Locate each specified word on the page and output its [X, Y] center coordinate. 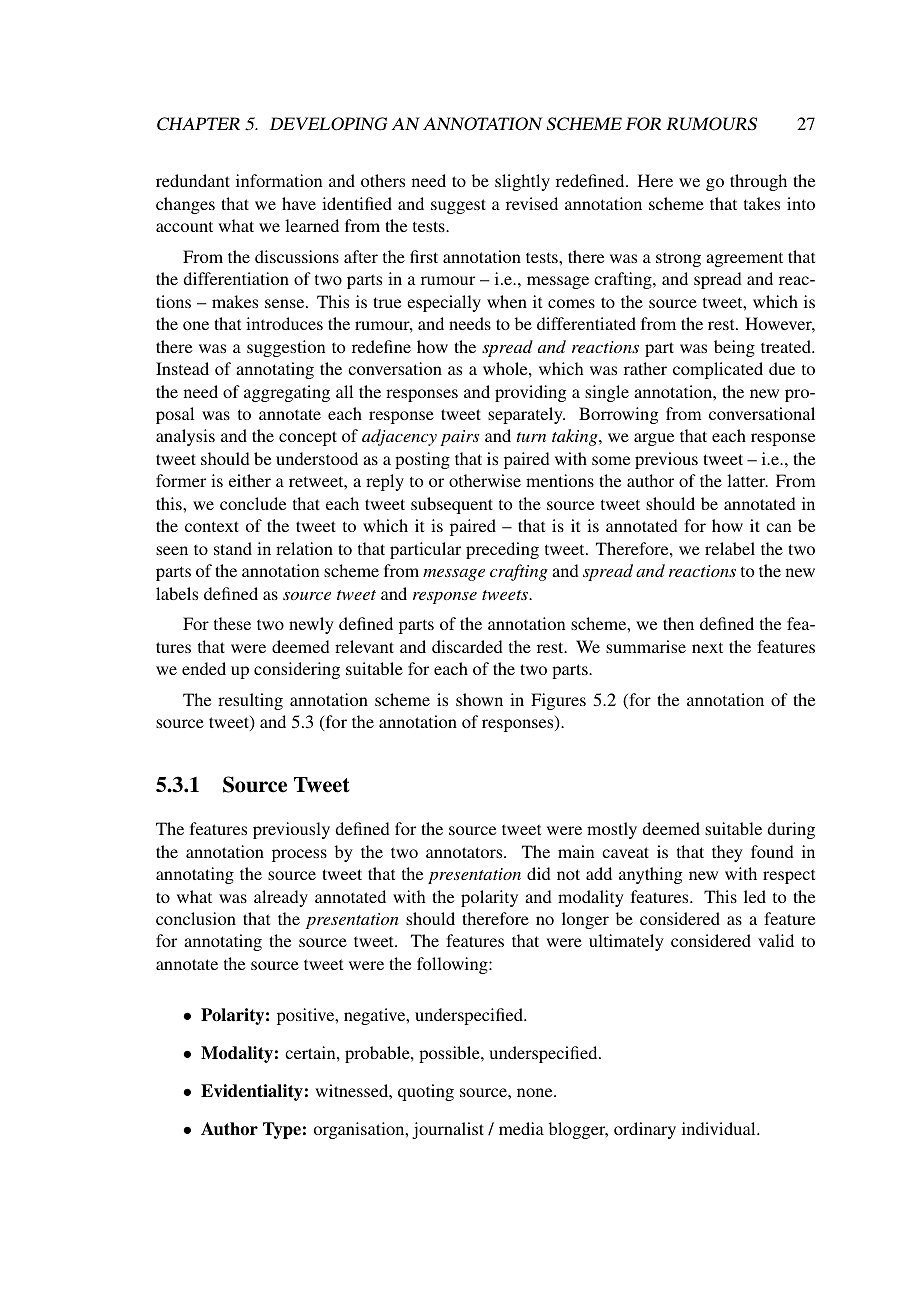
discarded [467, 646]
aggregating [287, 393]
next [707, 647]
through [758, 182]
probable [378, 1054]
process [299, 855]
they [727, 853]
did [539, 873]
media [521, 1128]
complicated [718, 370]
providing [530, 393]
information [279, 180]
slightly [522, 182]
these [232, 623]
